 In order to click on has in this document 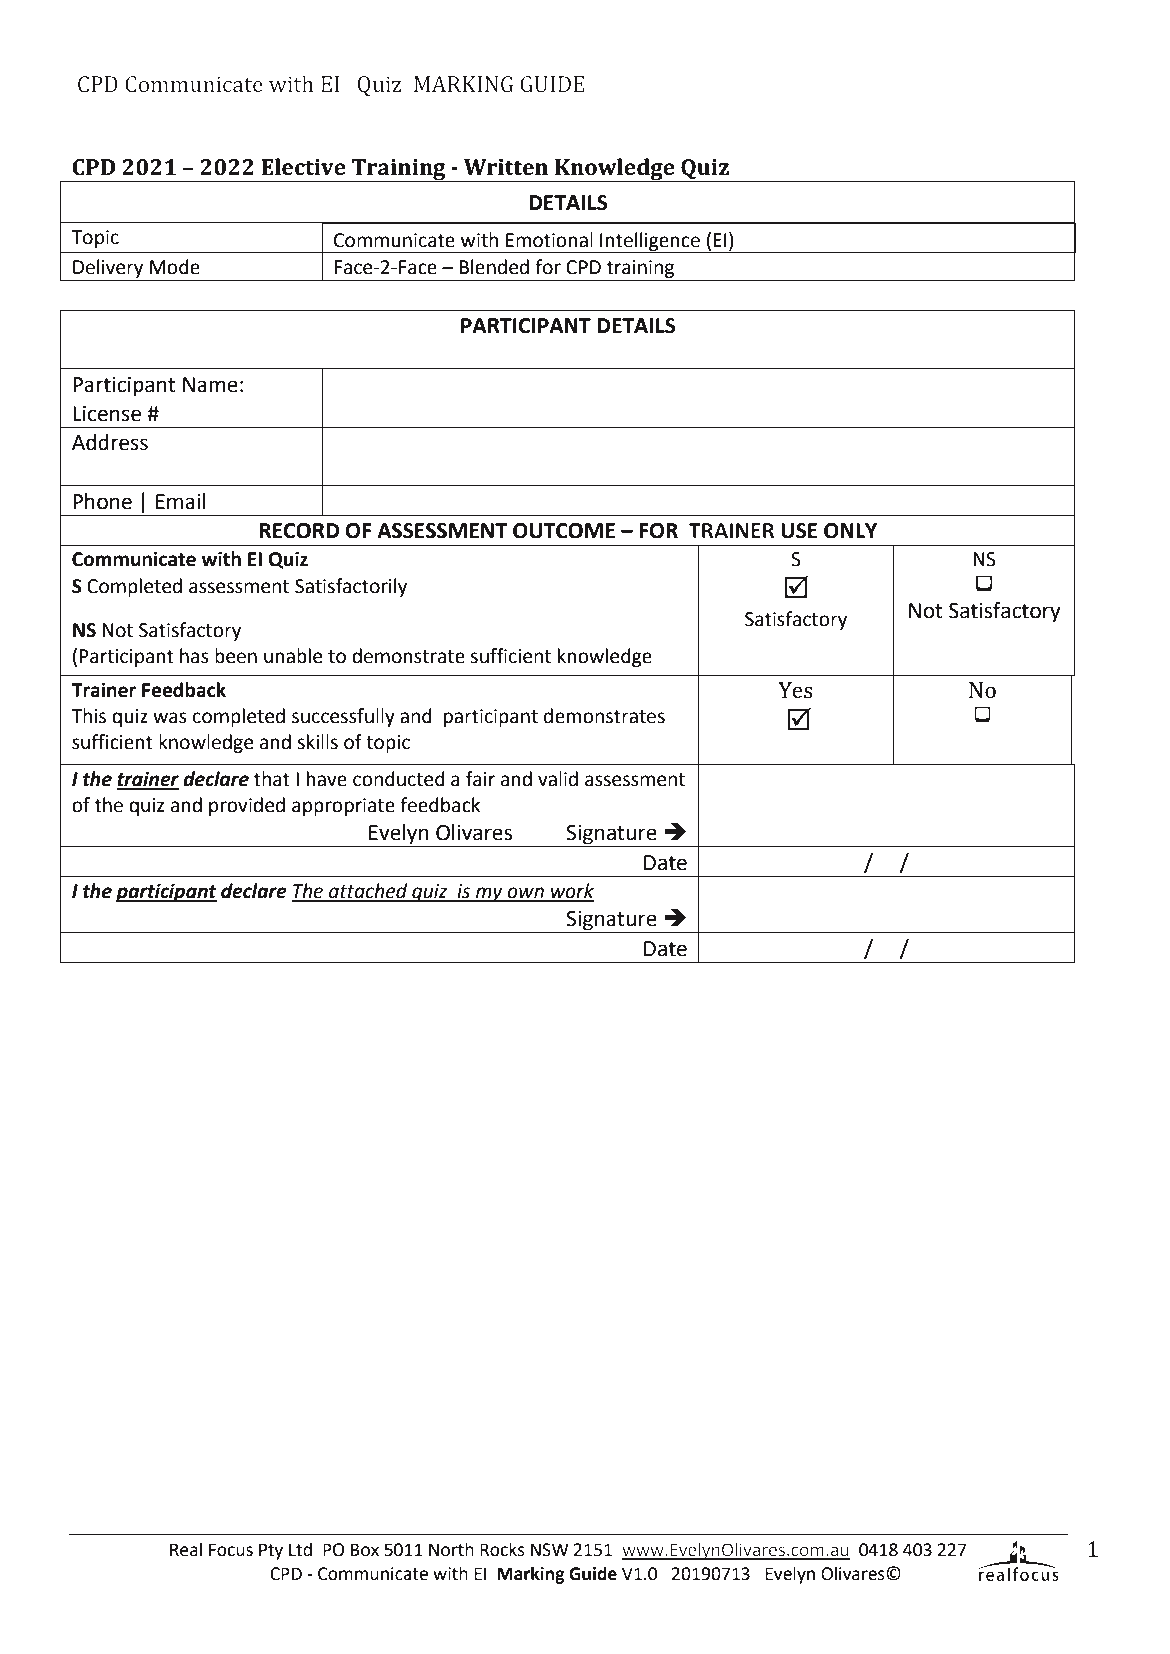, I will do `click(194, 656)`.
